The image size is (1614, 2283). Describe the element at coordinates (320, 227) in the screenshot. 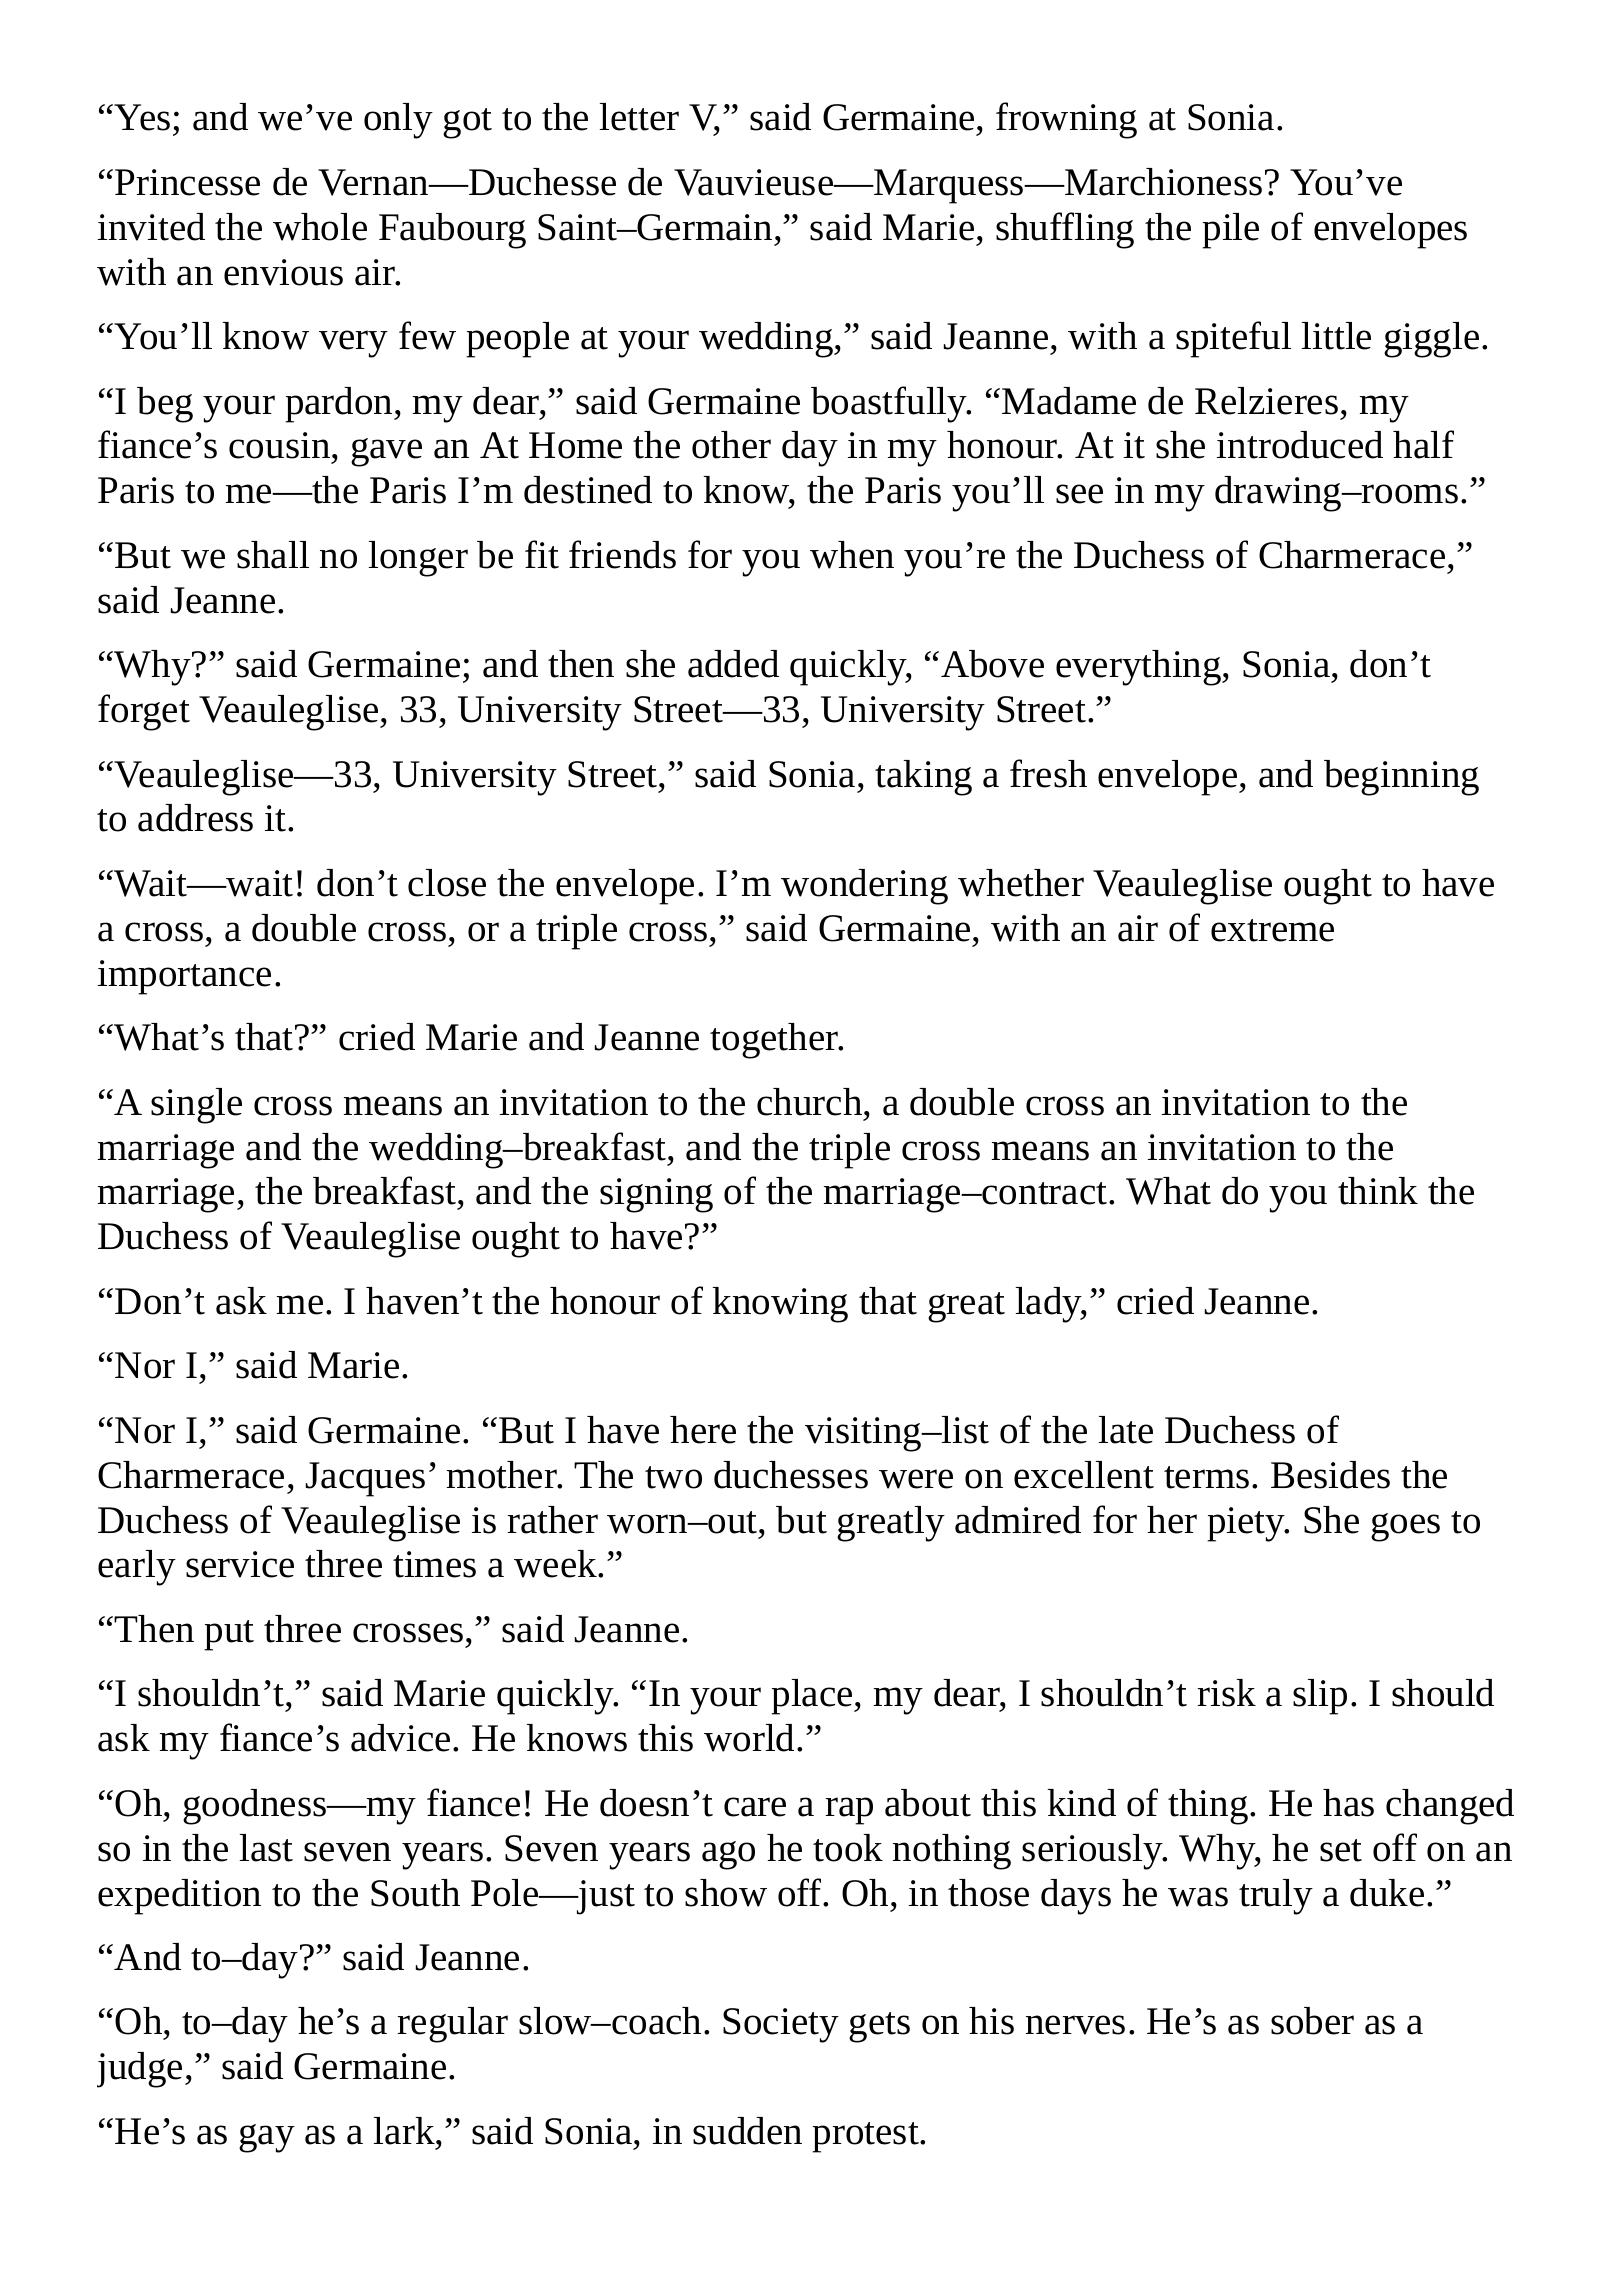

I see `whole` at that location.
